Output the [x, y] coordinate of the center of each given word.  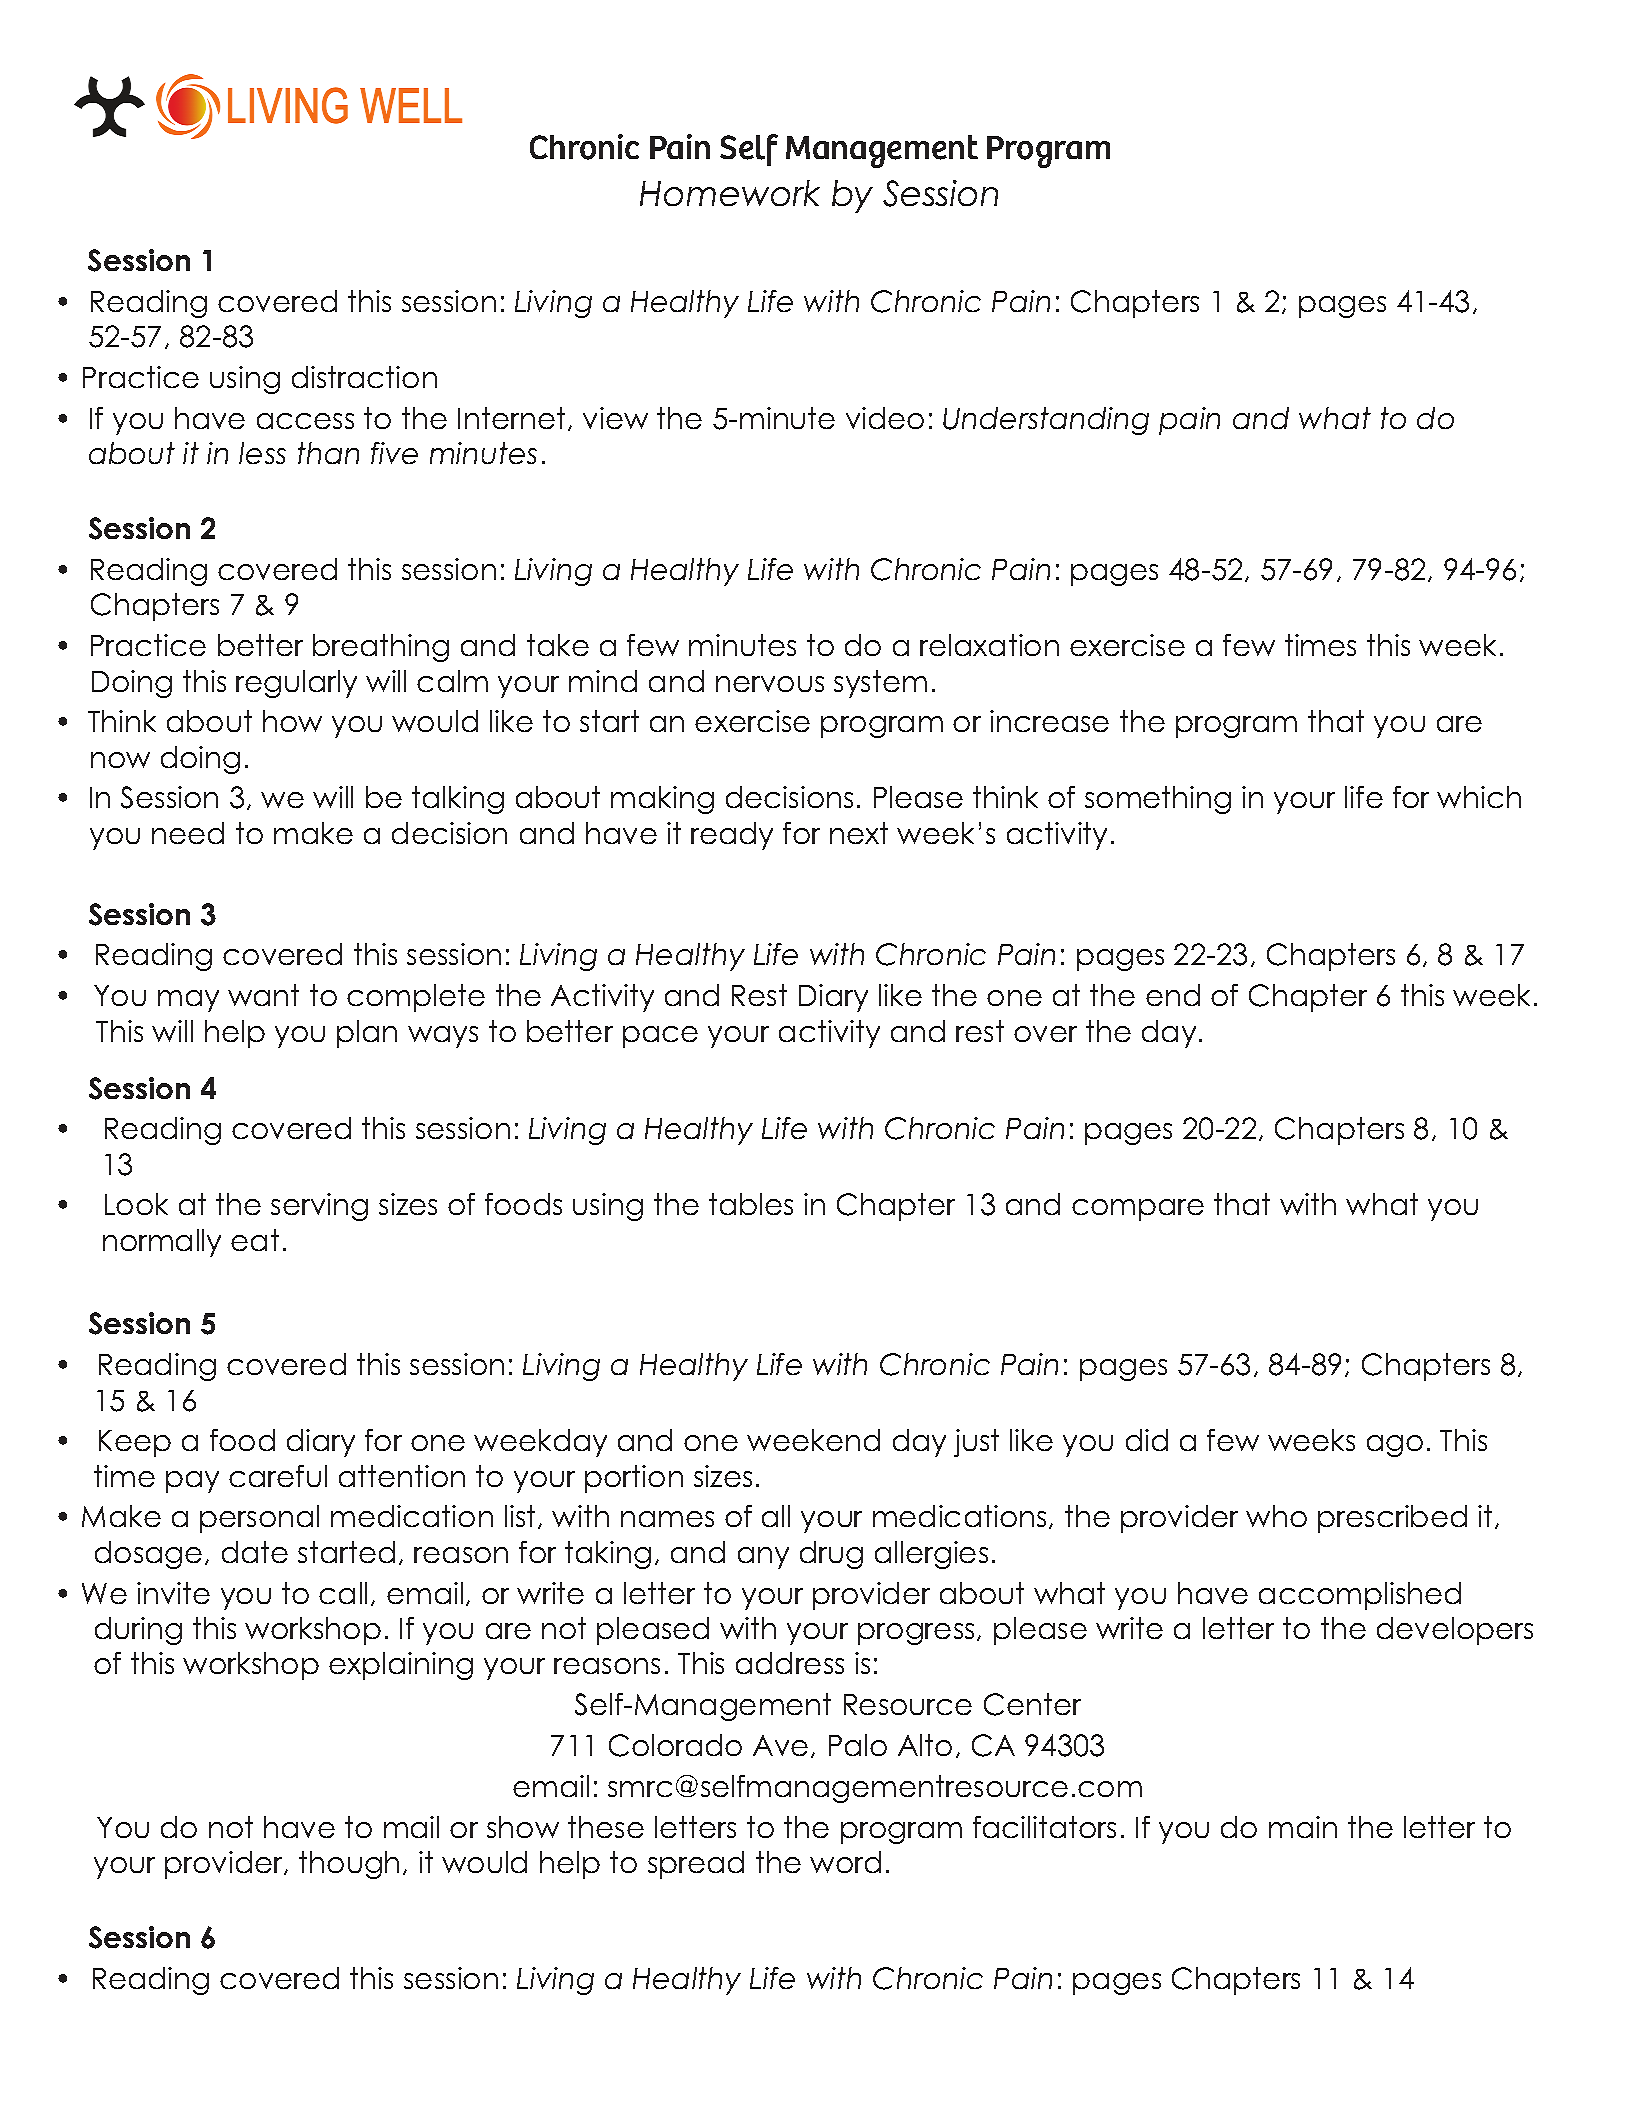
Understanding [1046, 421]
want [263, 995]
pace [660, 1037]
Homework [730, 193]
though [349, 1865]
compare [1138, 1210]
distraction [364, 377]
